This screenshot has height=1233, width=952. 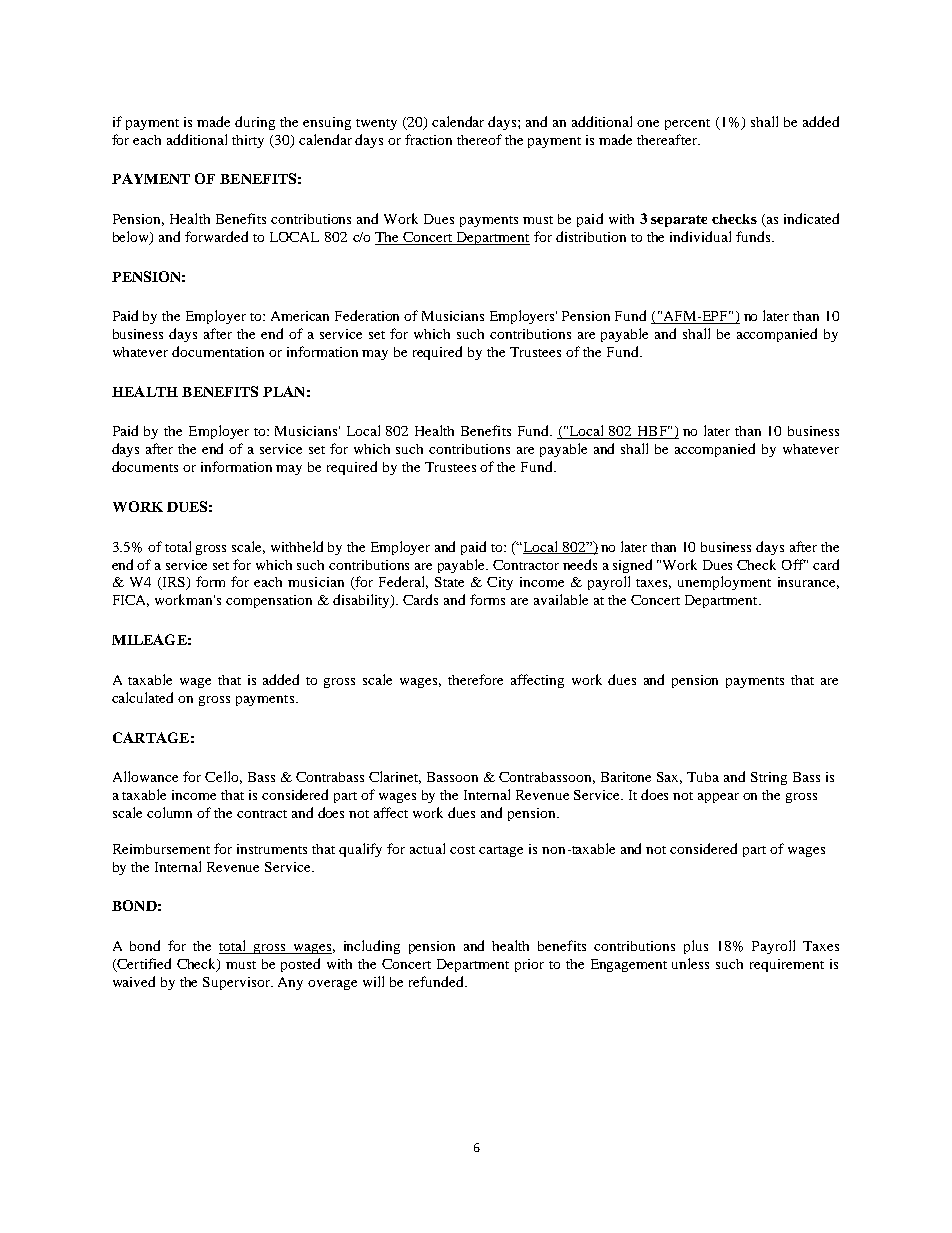 What do you see at coordinates (687, 124) in the screenshot?
I see `percent` at bounding box center [687, 124].
